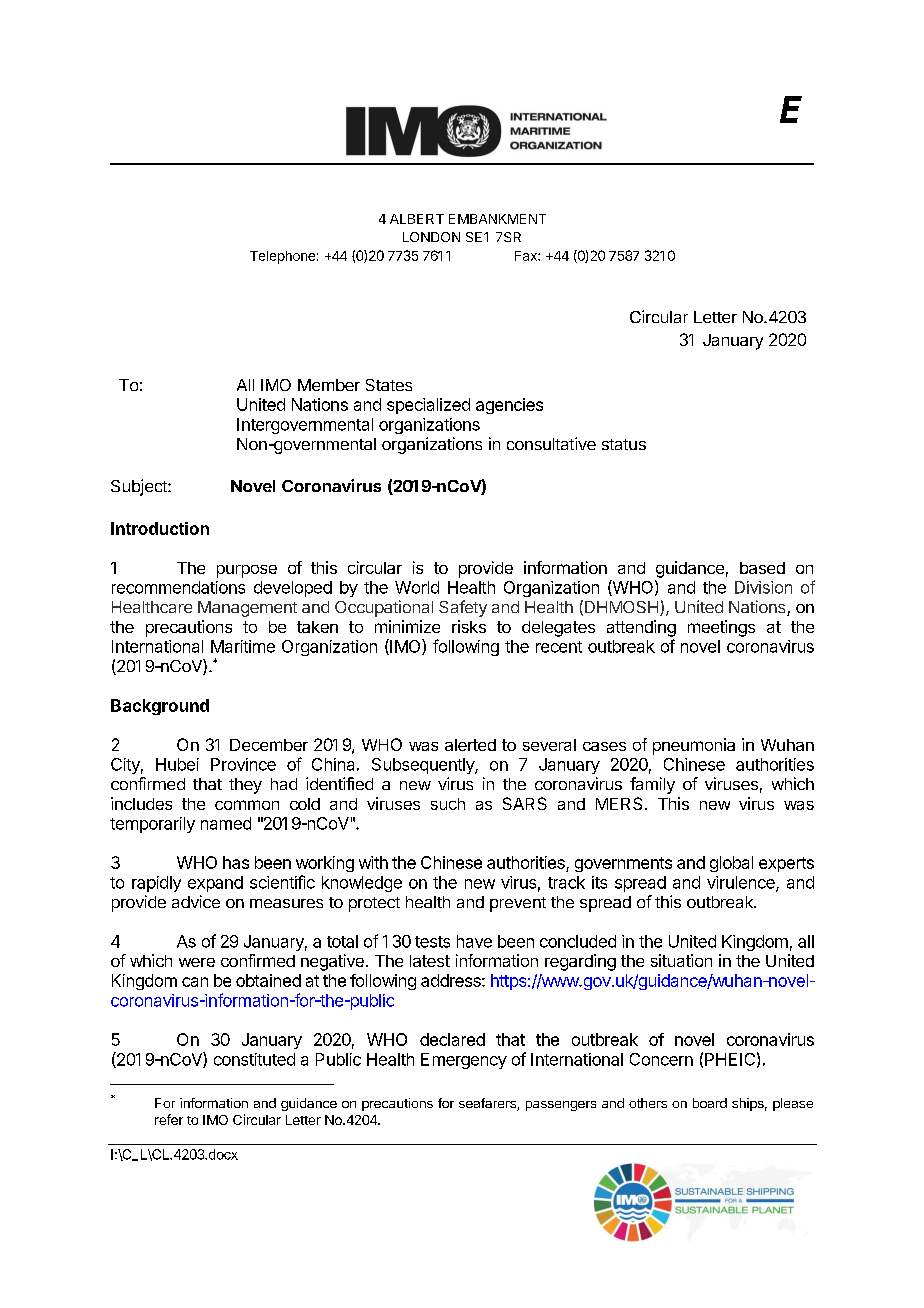 The image size is (924, 1308). What do you see at coordinates (527, 256) in the page?
I see `Fax` at bounding box center [527, 256].
